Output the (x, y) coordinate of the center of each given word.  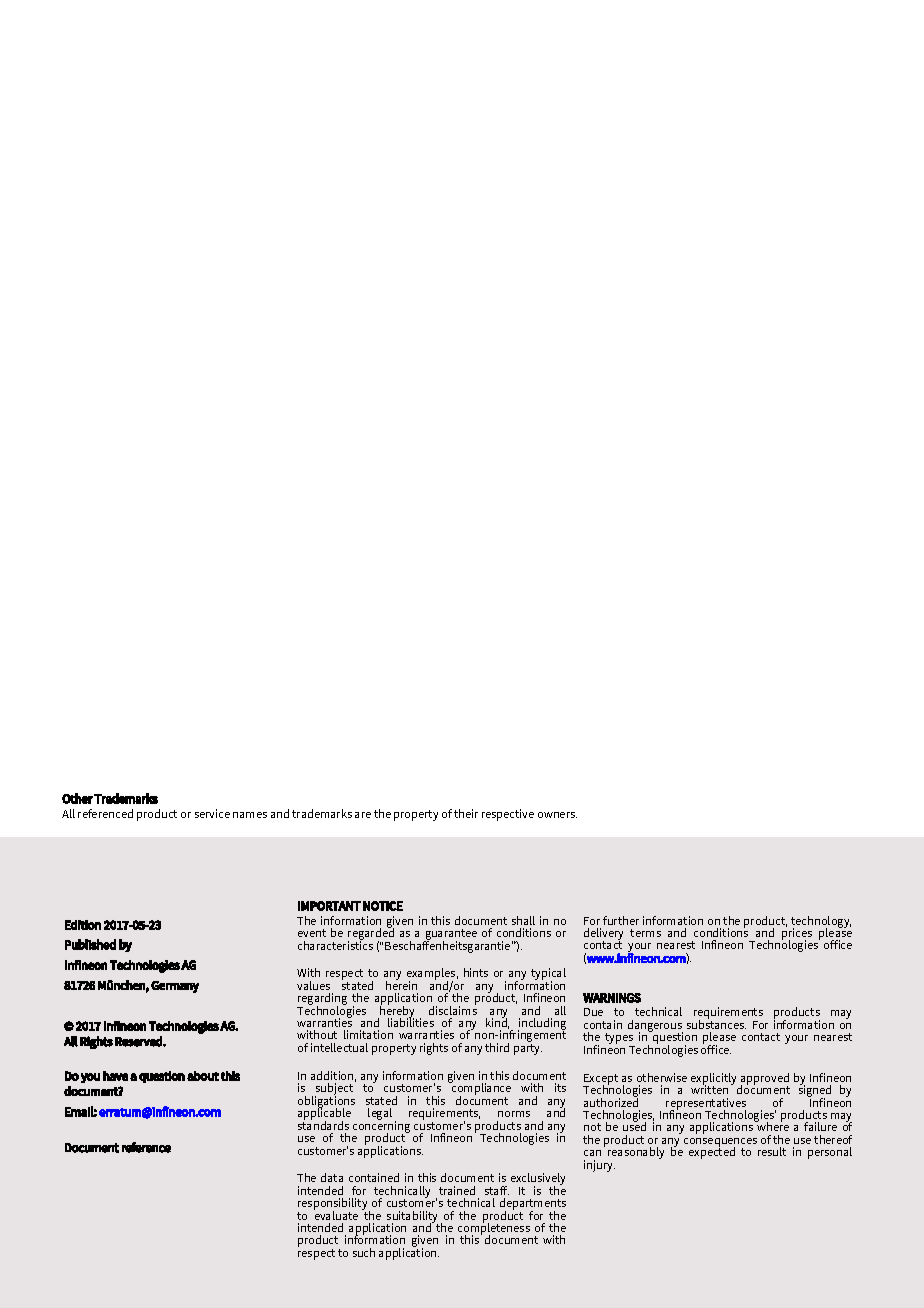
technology (821, 923)
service (212, 813)
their (466, 813)
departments (533, 1205)
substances (716, 1023)
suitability (412, 1218)
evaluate (336, 1214)
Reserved (139, 1041)
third (497, 1047)
